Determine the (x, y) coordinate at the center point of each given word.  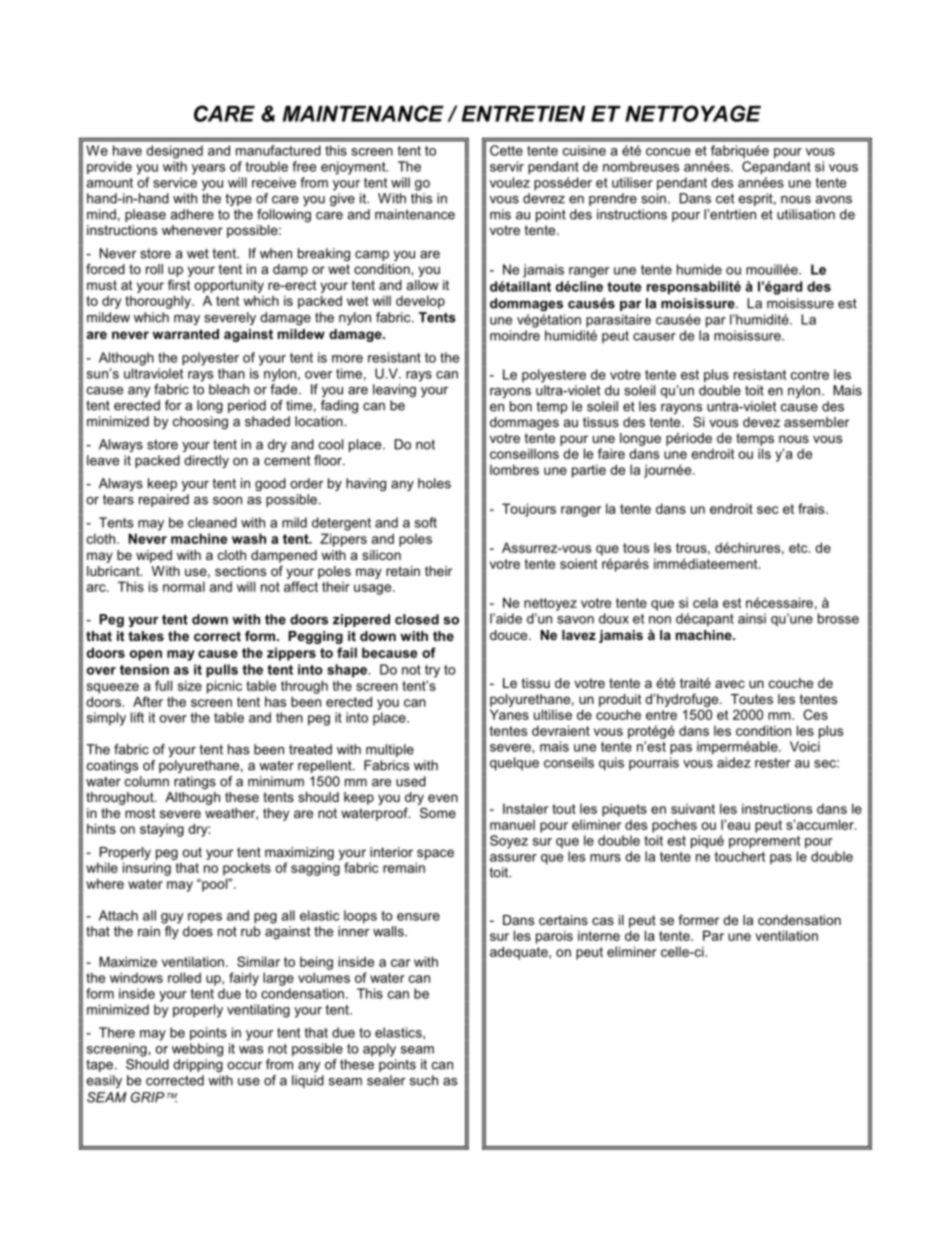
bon (521, 406)
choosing (200, 422)
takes (146, 636)
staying (162, 830)
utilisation (806, 214)
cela (705, 602)
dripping (198, 1065)
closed (417, 619)
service (175, 182)
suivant (693, 809)
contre (810, 375)
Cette (506, 150)
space (435, 854)
